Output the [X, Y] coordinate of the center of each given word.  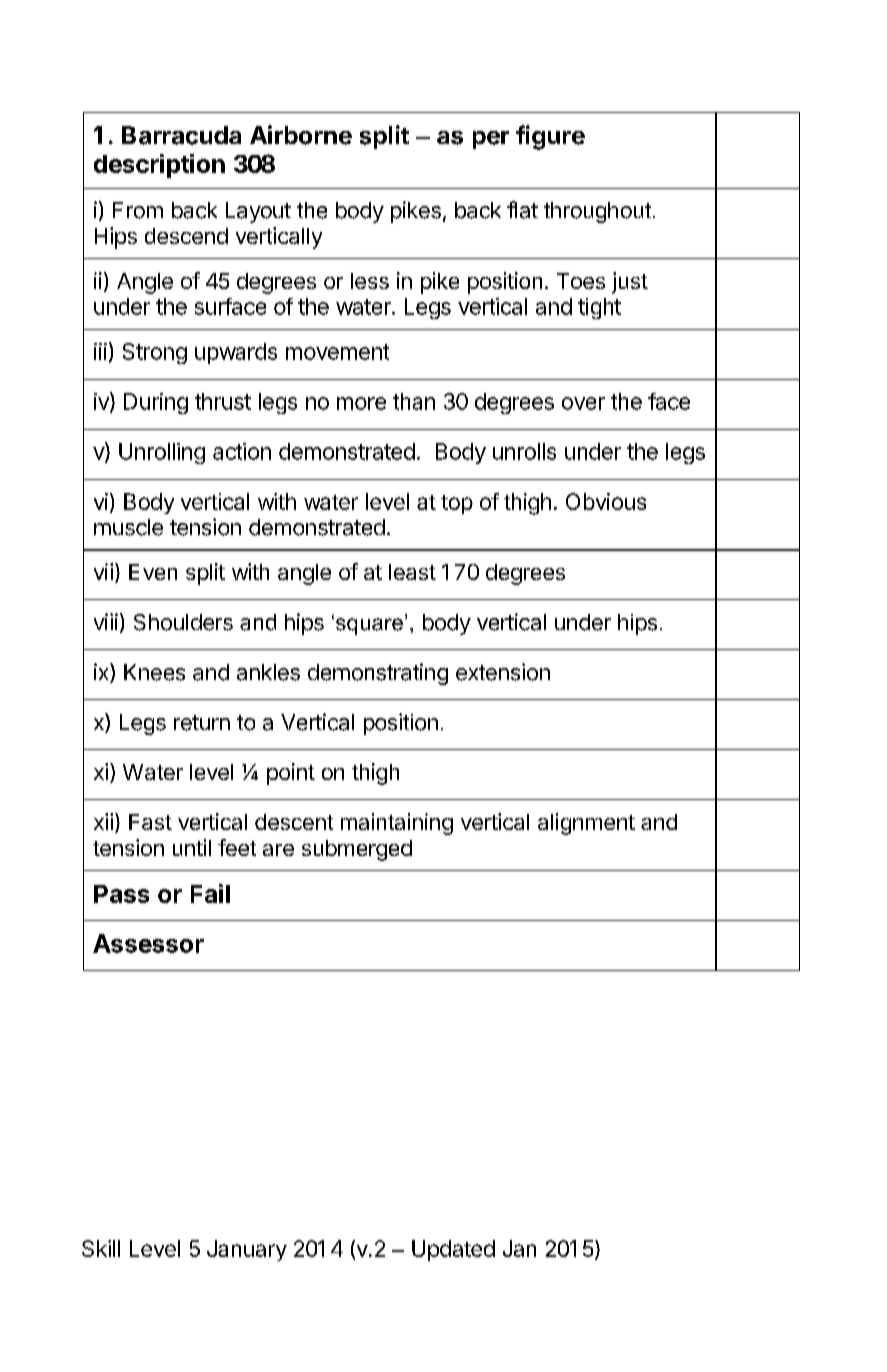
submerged [357, 850]
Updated [453, 1250]
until [192, 847]
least [412, 572]
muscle [128, 527]
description [159, 166]
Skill [101, 1248]
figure [550, 137]
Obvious [606, 501]
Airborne [301, 135]
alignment [586, 824]
